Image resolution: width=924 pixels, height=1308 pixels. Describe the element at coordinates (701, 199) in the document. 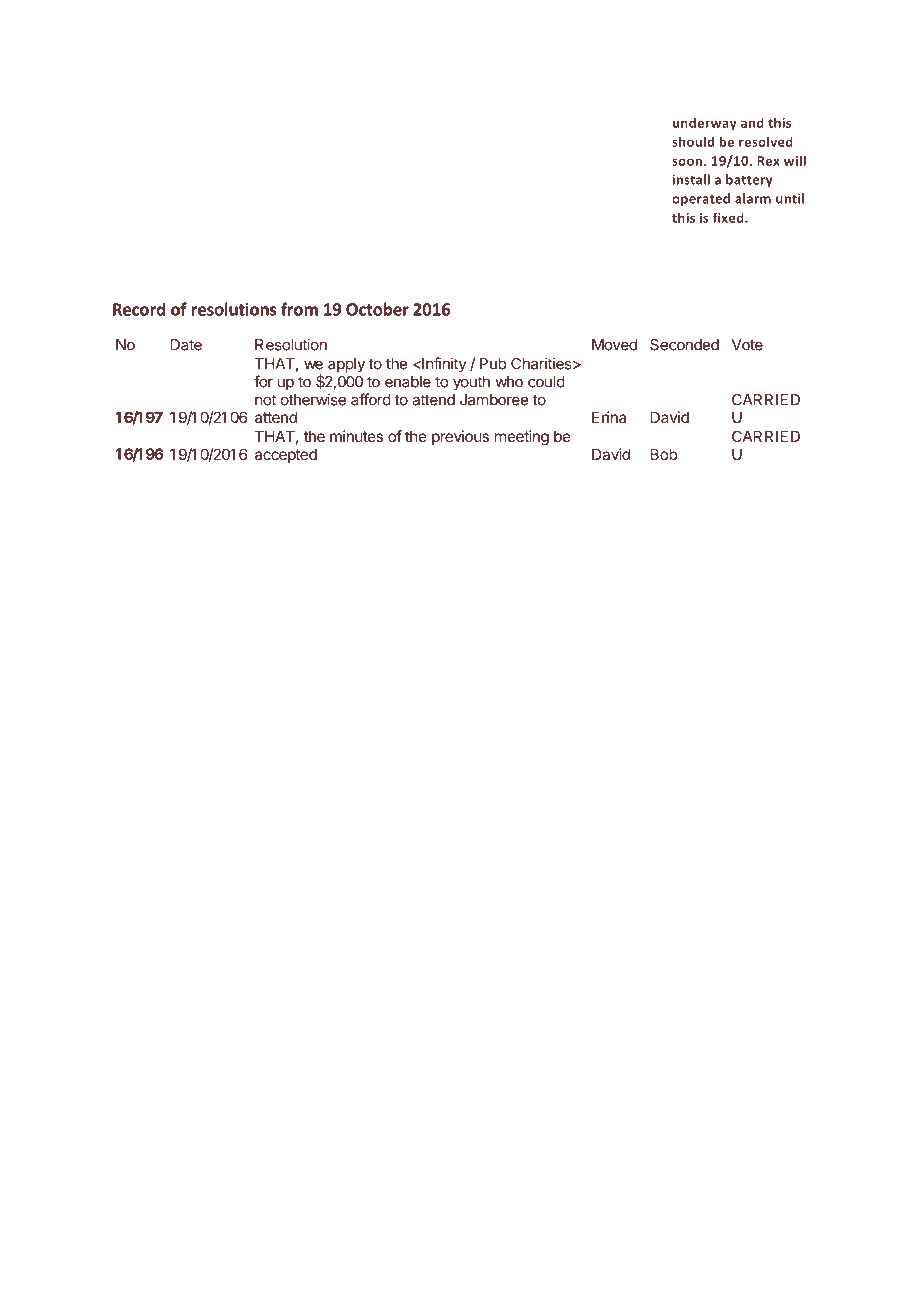

I see `operated` at that location.
